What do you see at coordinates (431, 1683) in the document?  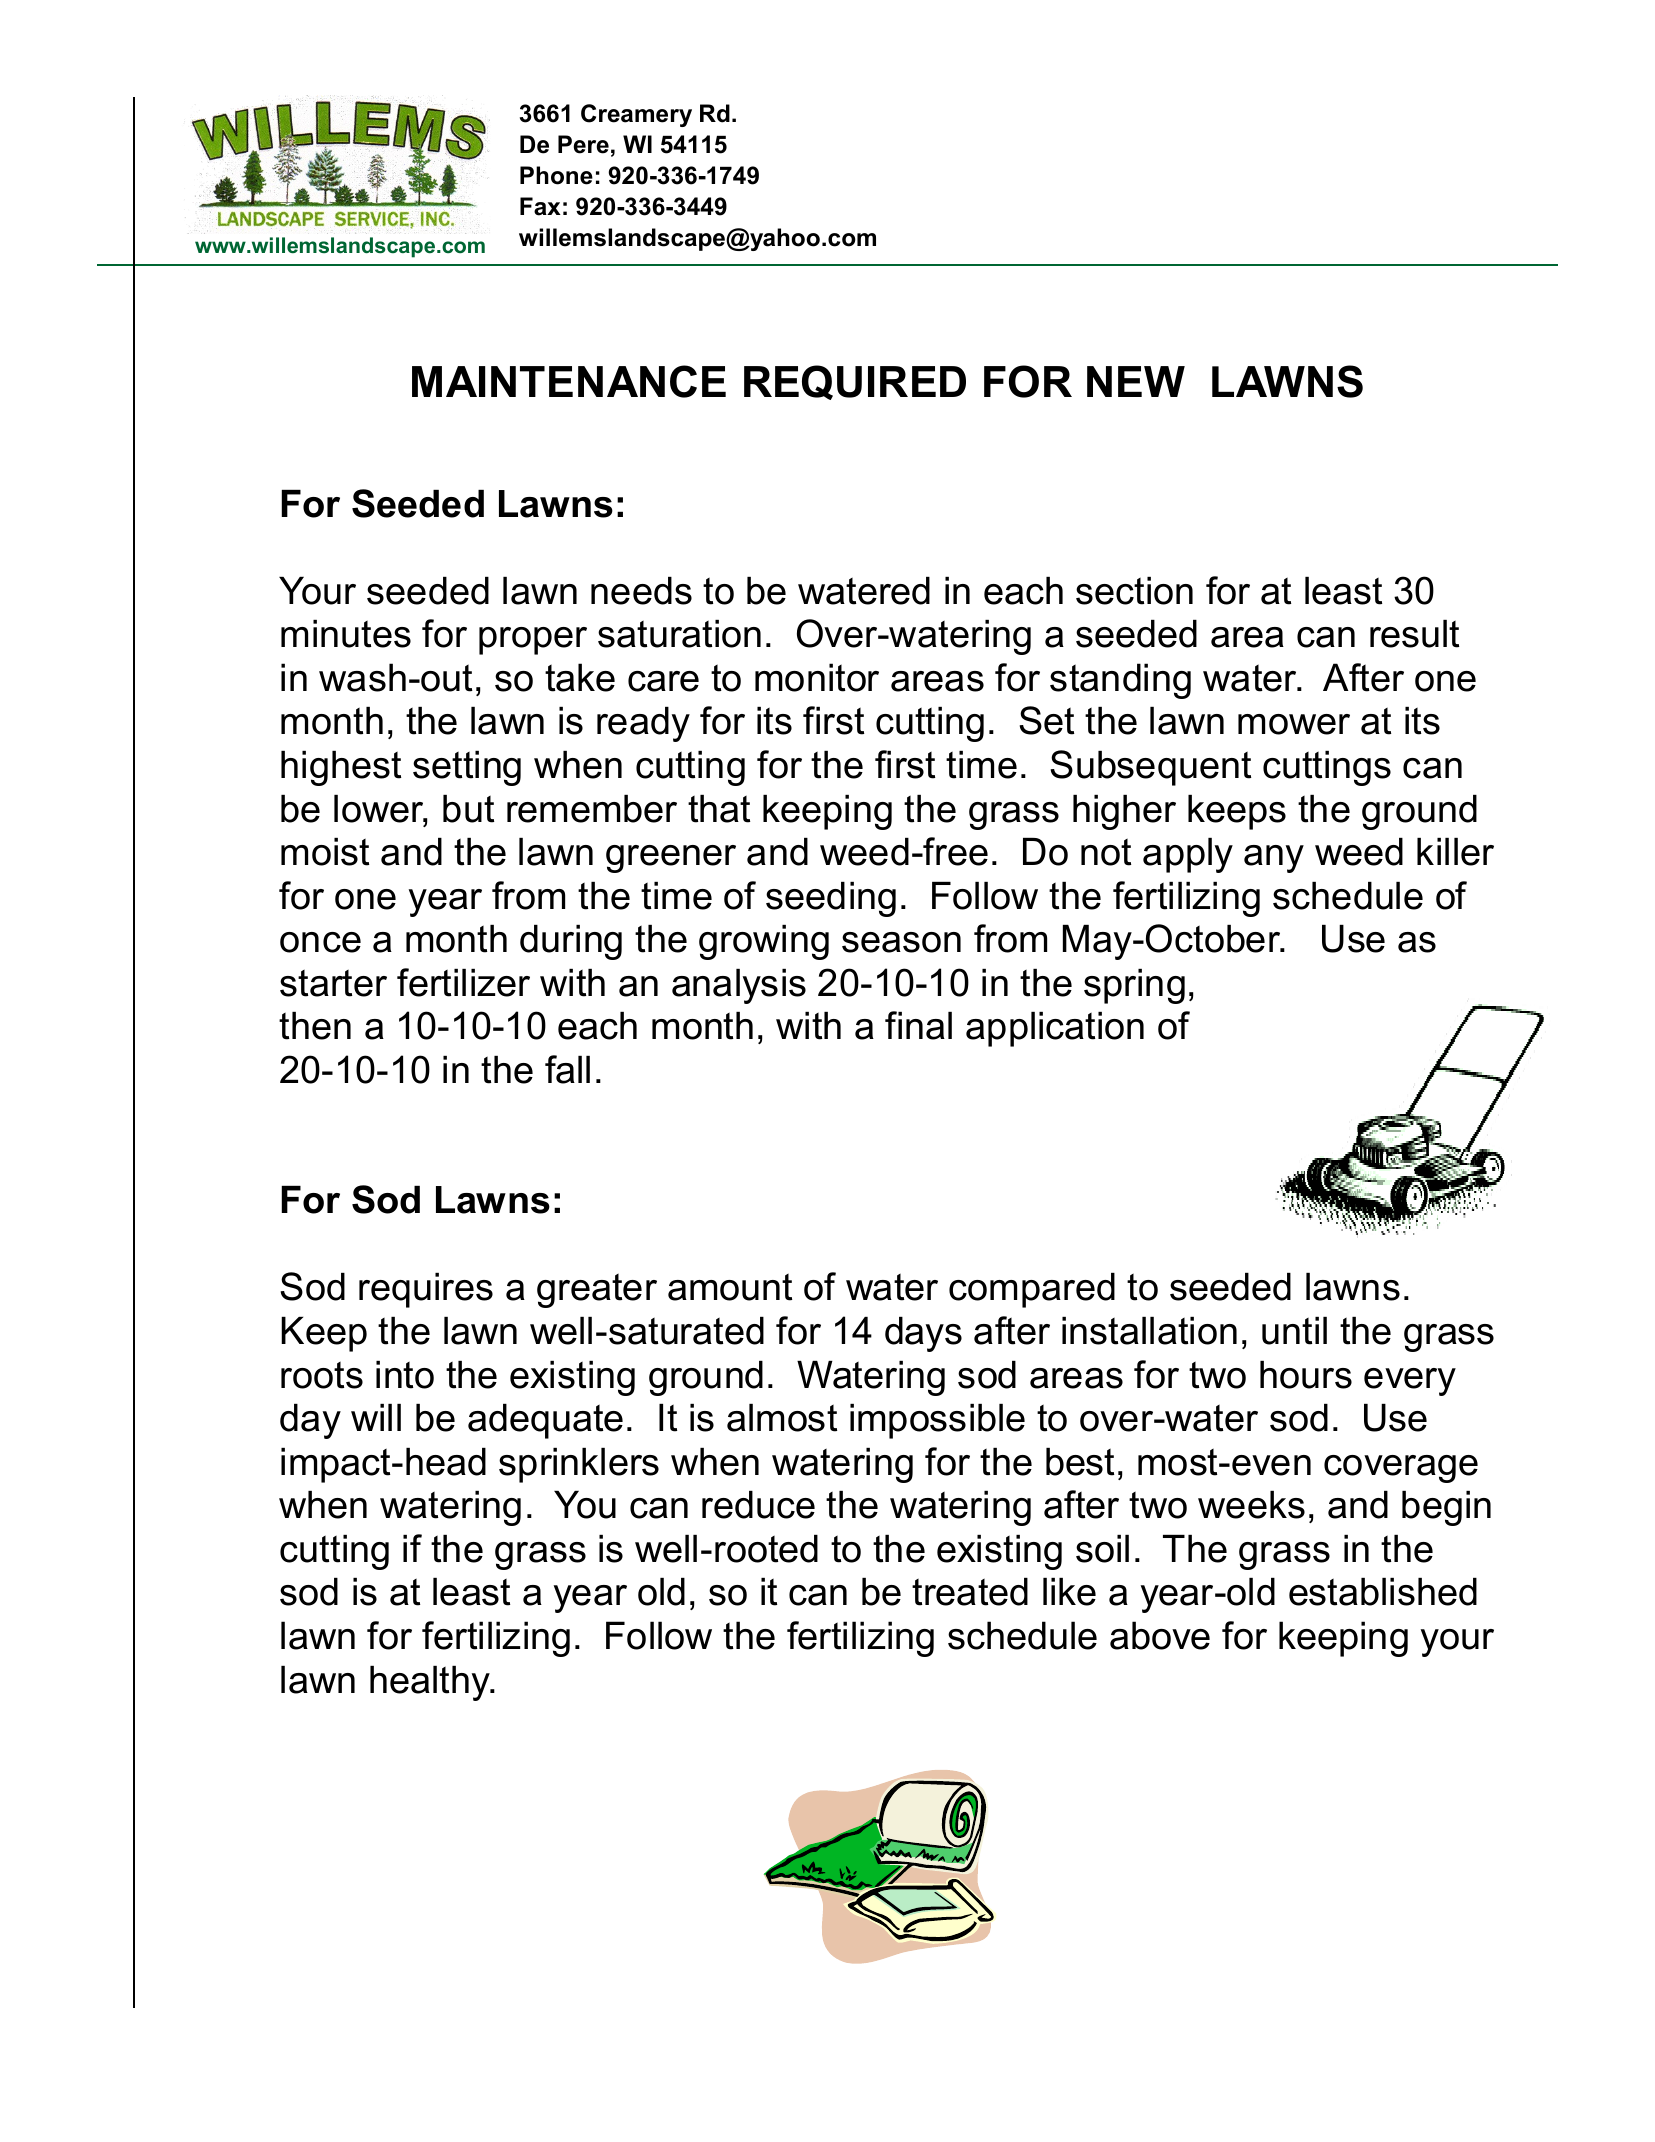 I see `healthy` at bounding box center [431, 1683].
